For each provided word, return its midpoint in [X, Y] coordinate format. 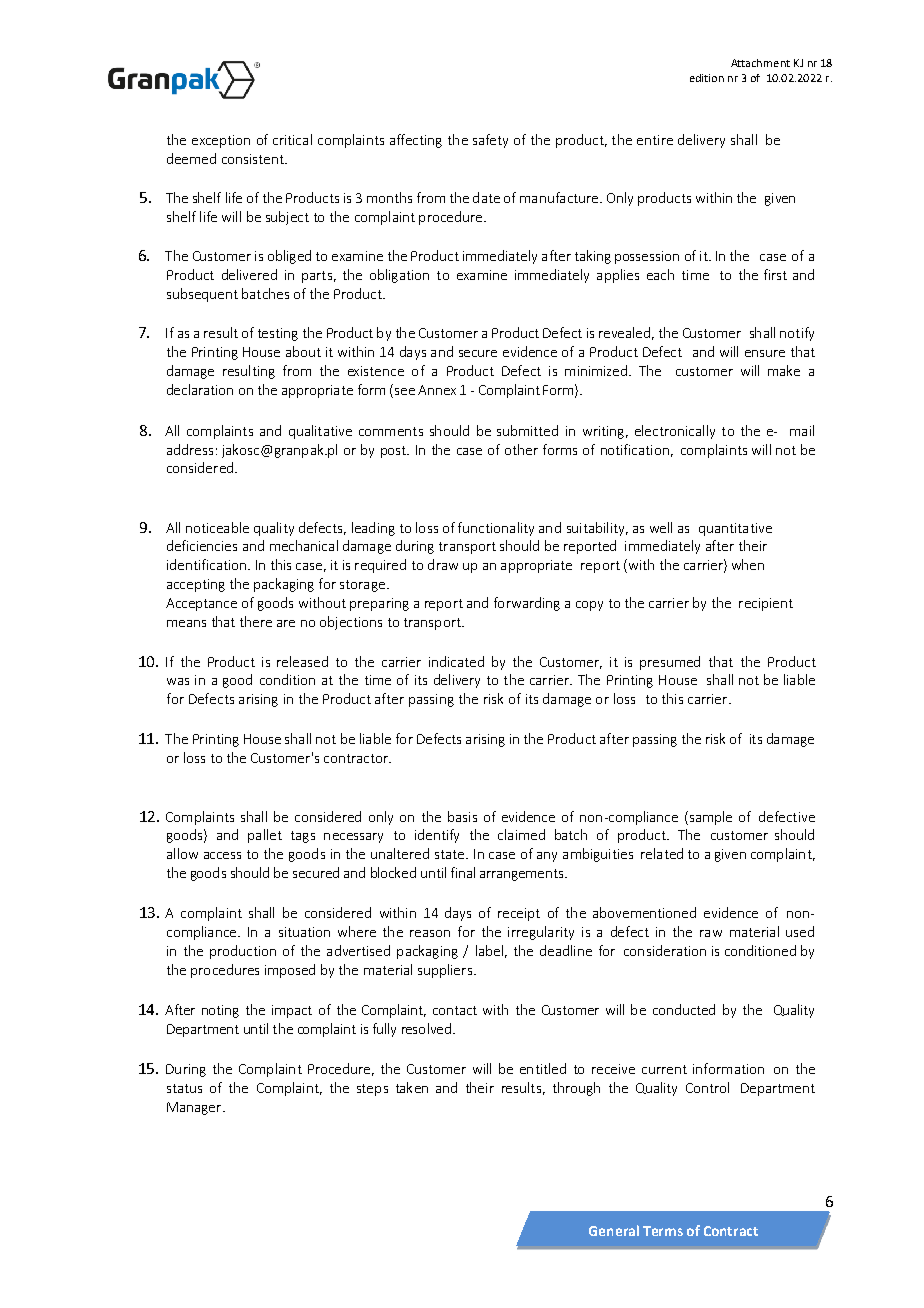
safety [490, 141]
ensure [765, 353]
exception [221, 141]
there [256, 621]
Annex [437, 390]
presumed [670, 663]
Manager [195, 1108]
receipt [519, 914]
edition [707, 78]
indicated [456, 661]
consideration [665, 950]
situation [304, 932]
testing [278, 334]
